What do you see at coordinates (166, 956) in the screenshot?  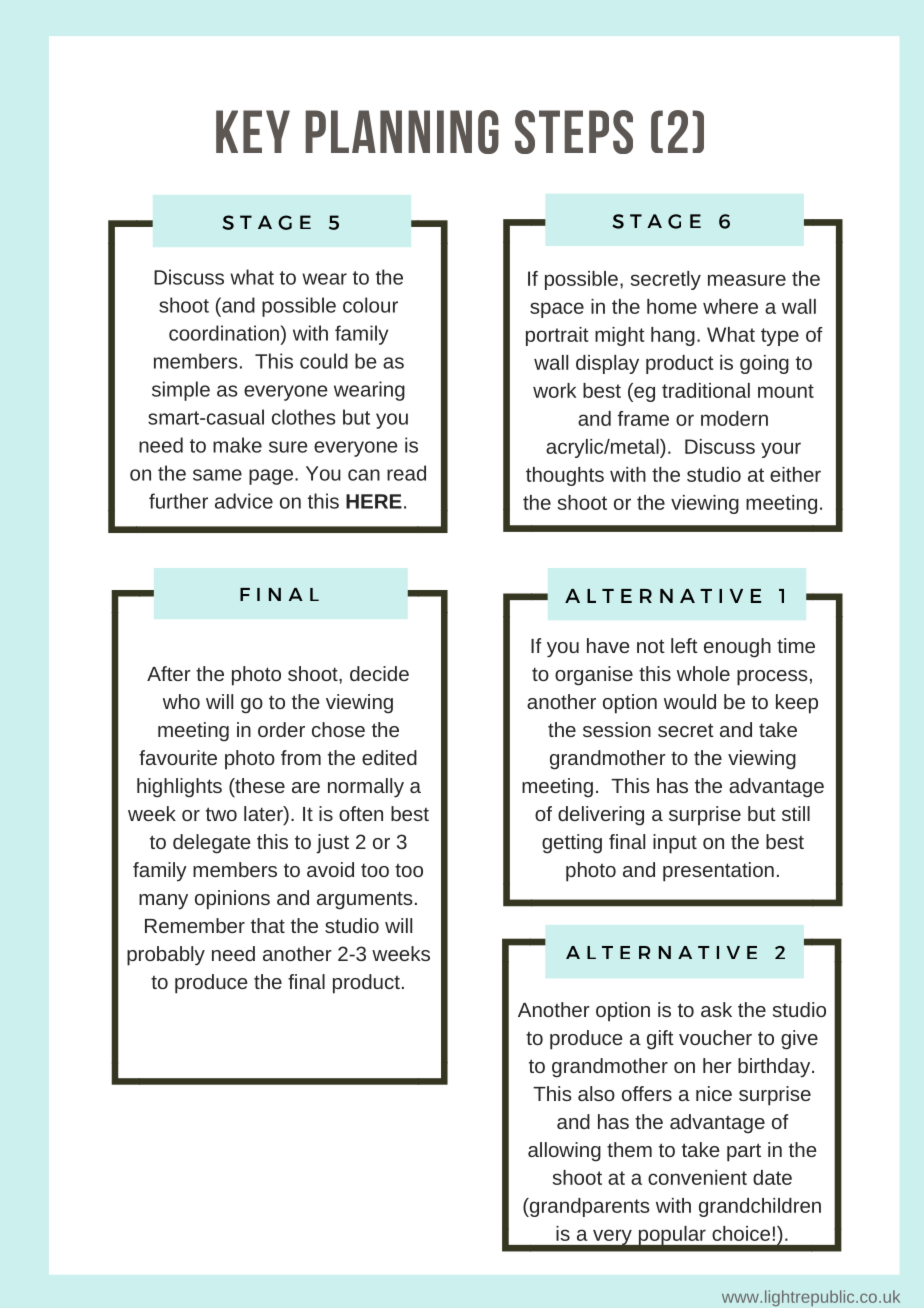 I see `probably` at bounding box center [166, 956].
